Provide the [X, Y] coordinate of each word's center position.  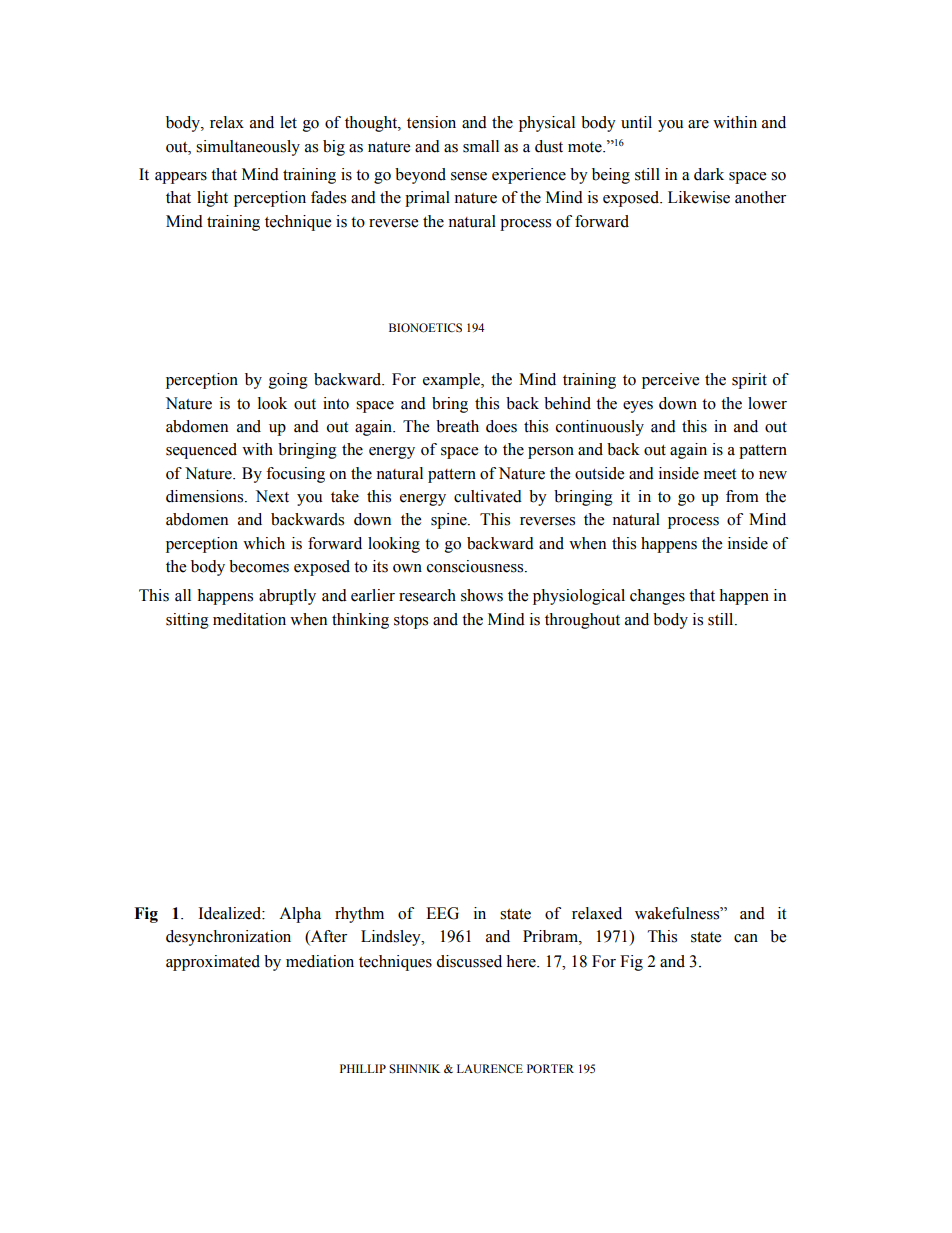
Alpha [300, 915]
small [481, 146]
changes [657, 597]
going [288, 381]
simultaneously [248, 148]
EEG [442, 913]
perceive [670, 381]
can [746, 938]
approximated [213, 963]
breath [457, 426]
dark [709, 174]
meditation [249, 619]
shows [482, 595]
